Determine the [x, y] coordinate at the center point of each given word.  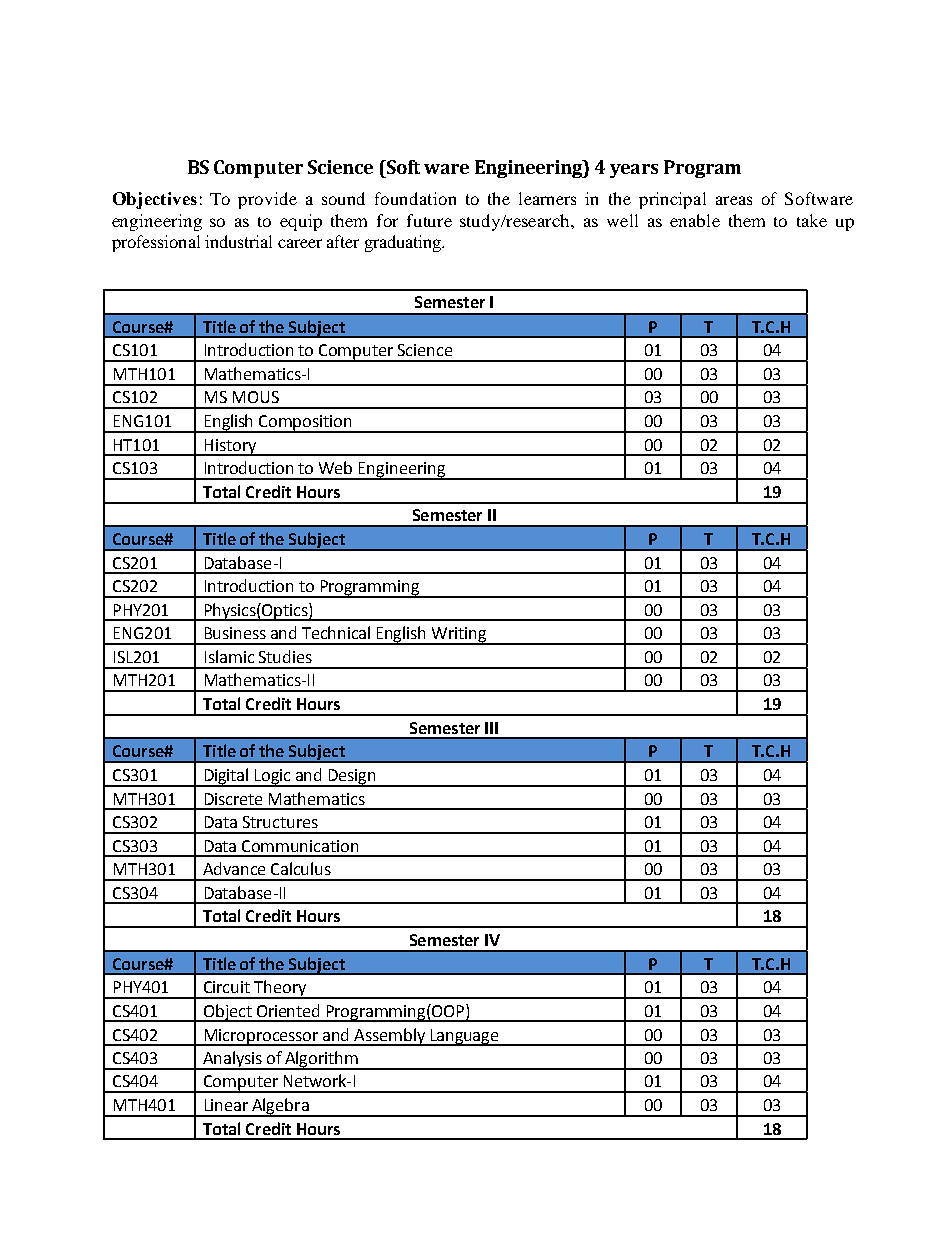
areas [734, 200]
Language [464, 1037]
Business [235, 633]
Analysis [233, 1060]
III [491, 728]
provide [267, 200]
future [429, 220]
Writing [459, 636]
